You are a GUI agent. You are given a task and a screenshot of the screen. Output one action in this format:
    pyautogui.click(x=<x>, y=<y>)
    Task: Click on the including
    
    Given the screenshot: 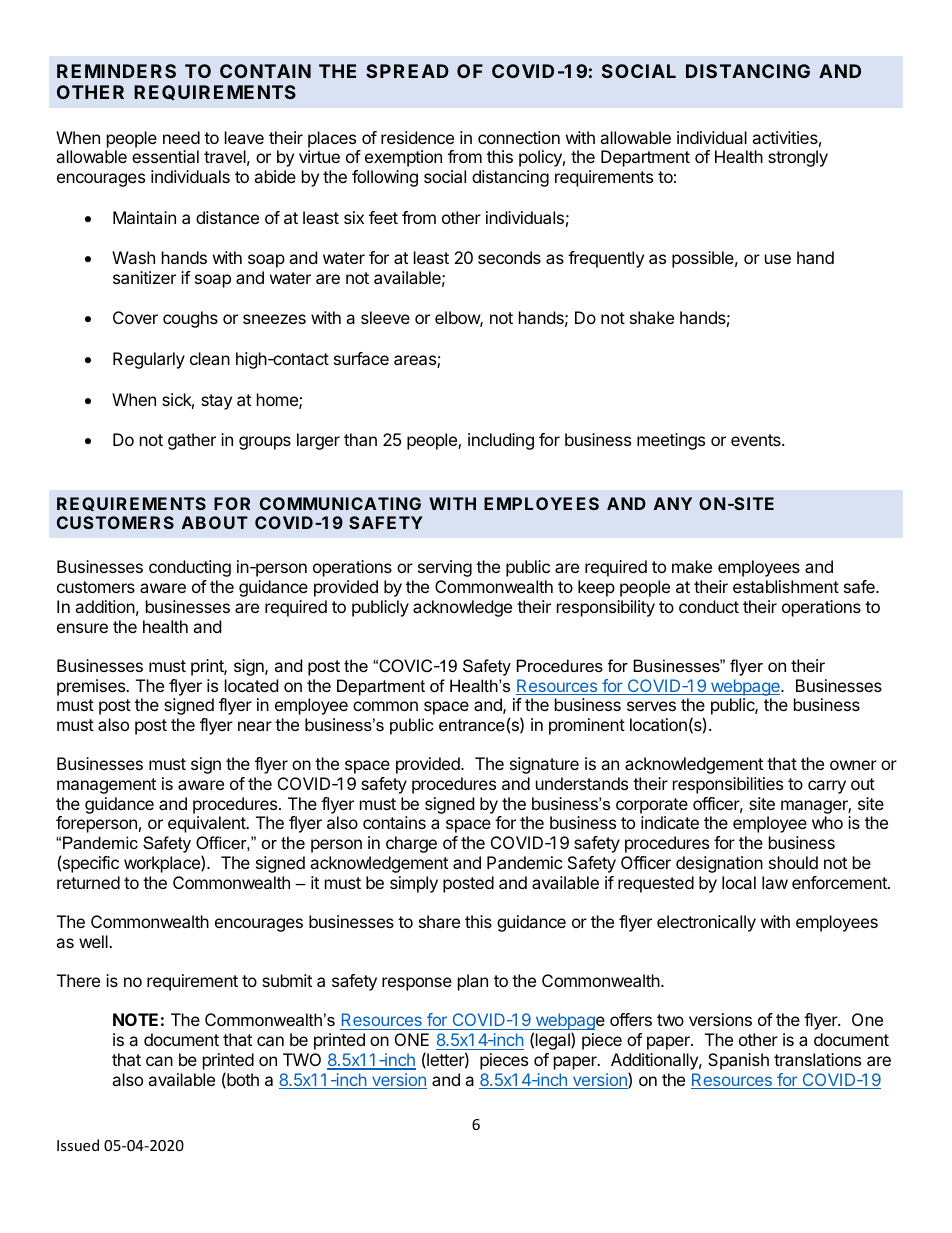 What is the action you would take?
    pyautogui.click(x=501, y=441)
